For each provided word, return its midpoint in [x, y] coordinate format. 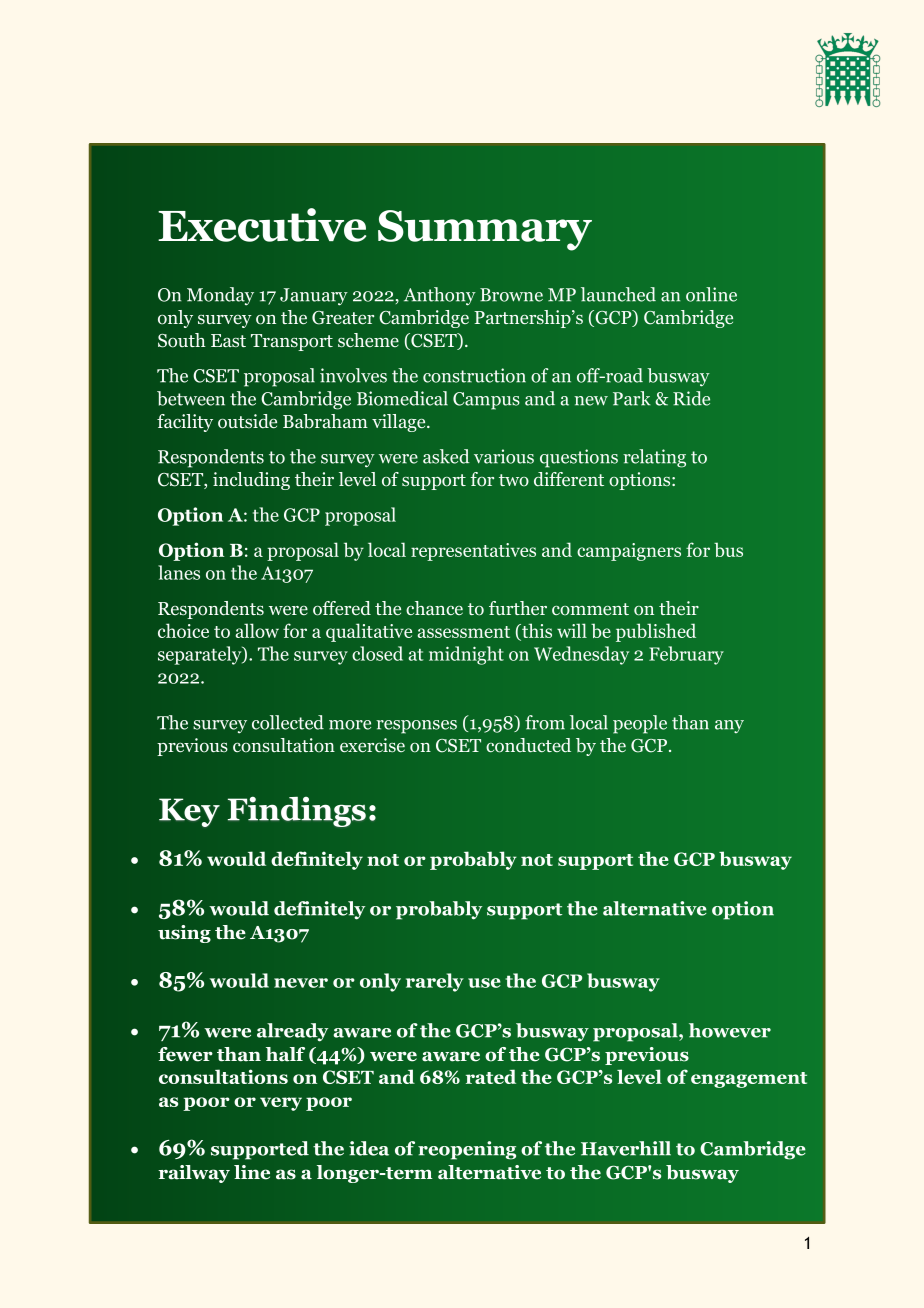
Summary [485, 230]
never [301, 983]
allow [257, 630]
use [484, 983]
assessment [463, 632]
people [640, 724]
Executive [262, 225]
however [730, 1030]
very [281, 1104]
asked [446, 456]
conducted [528, 745]
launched [618, 294]
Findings [297, 811]
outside [247, 421]
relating [654, 458]
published [656, 632]
